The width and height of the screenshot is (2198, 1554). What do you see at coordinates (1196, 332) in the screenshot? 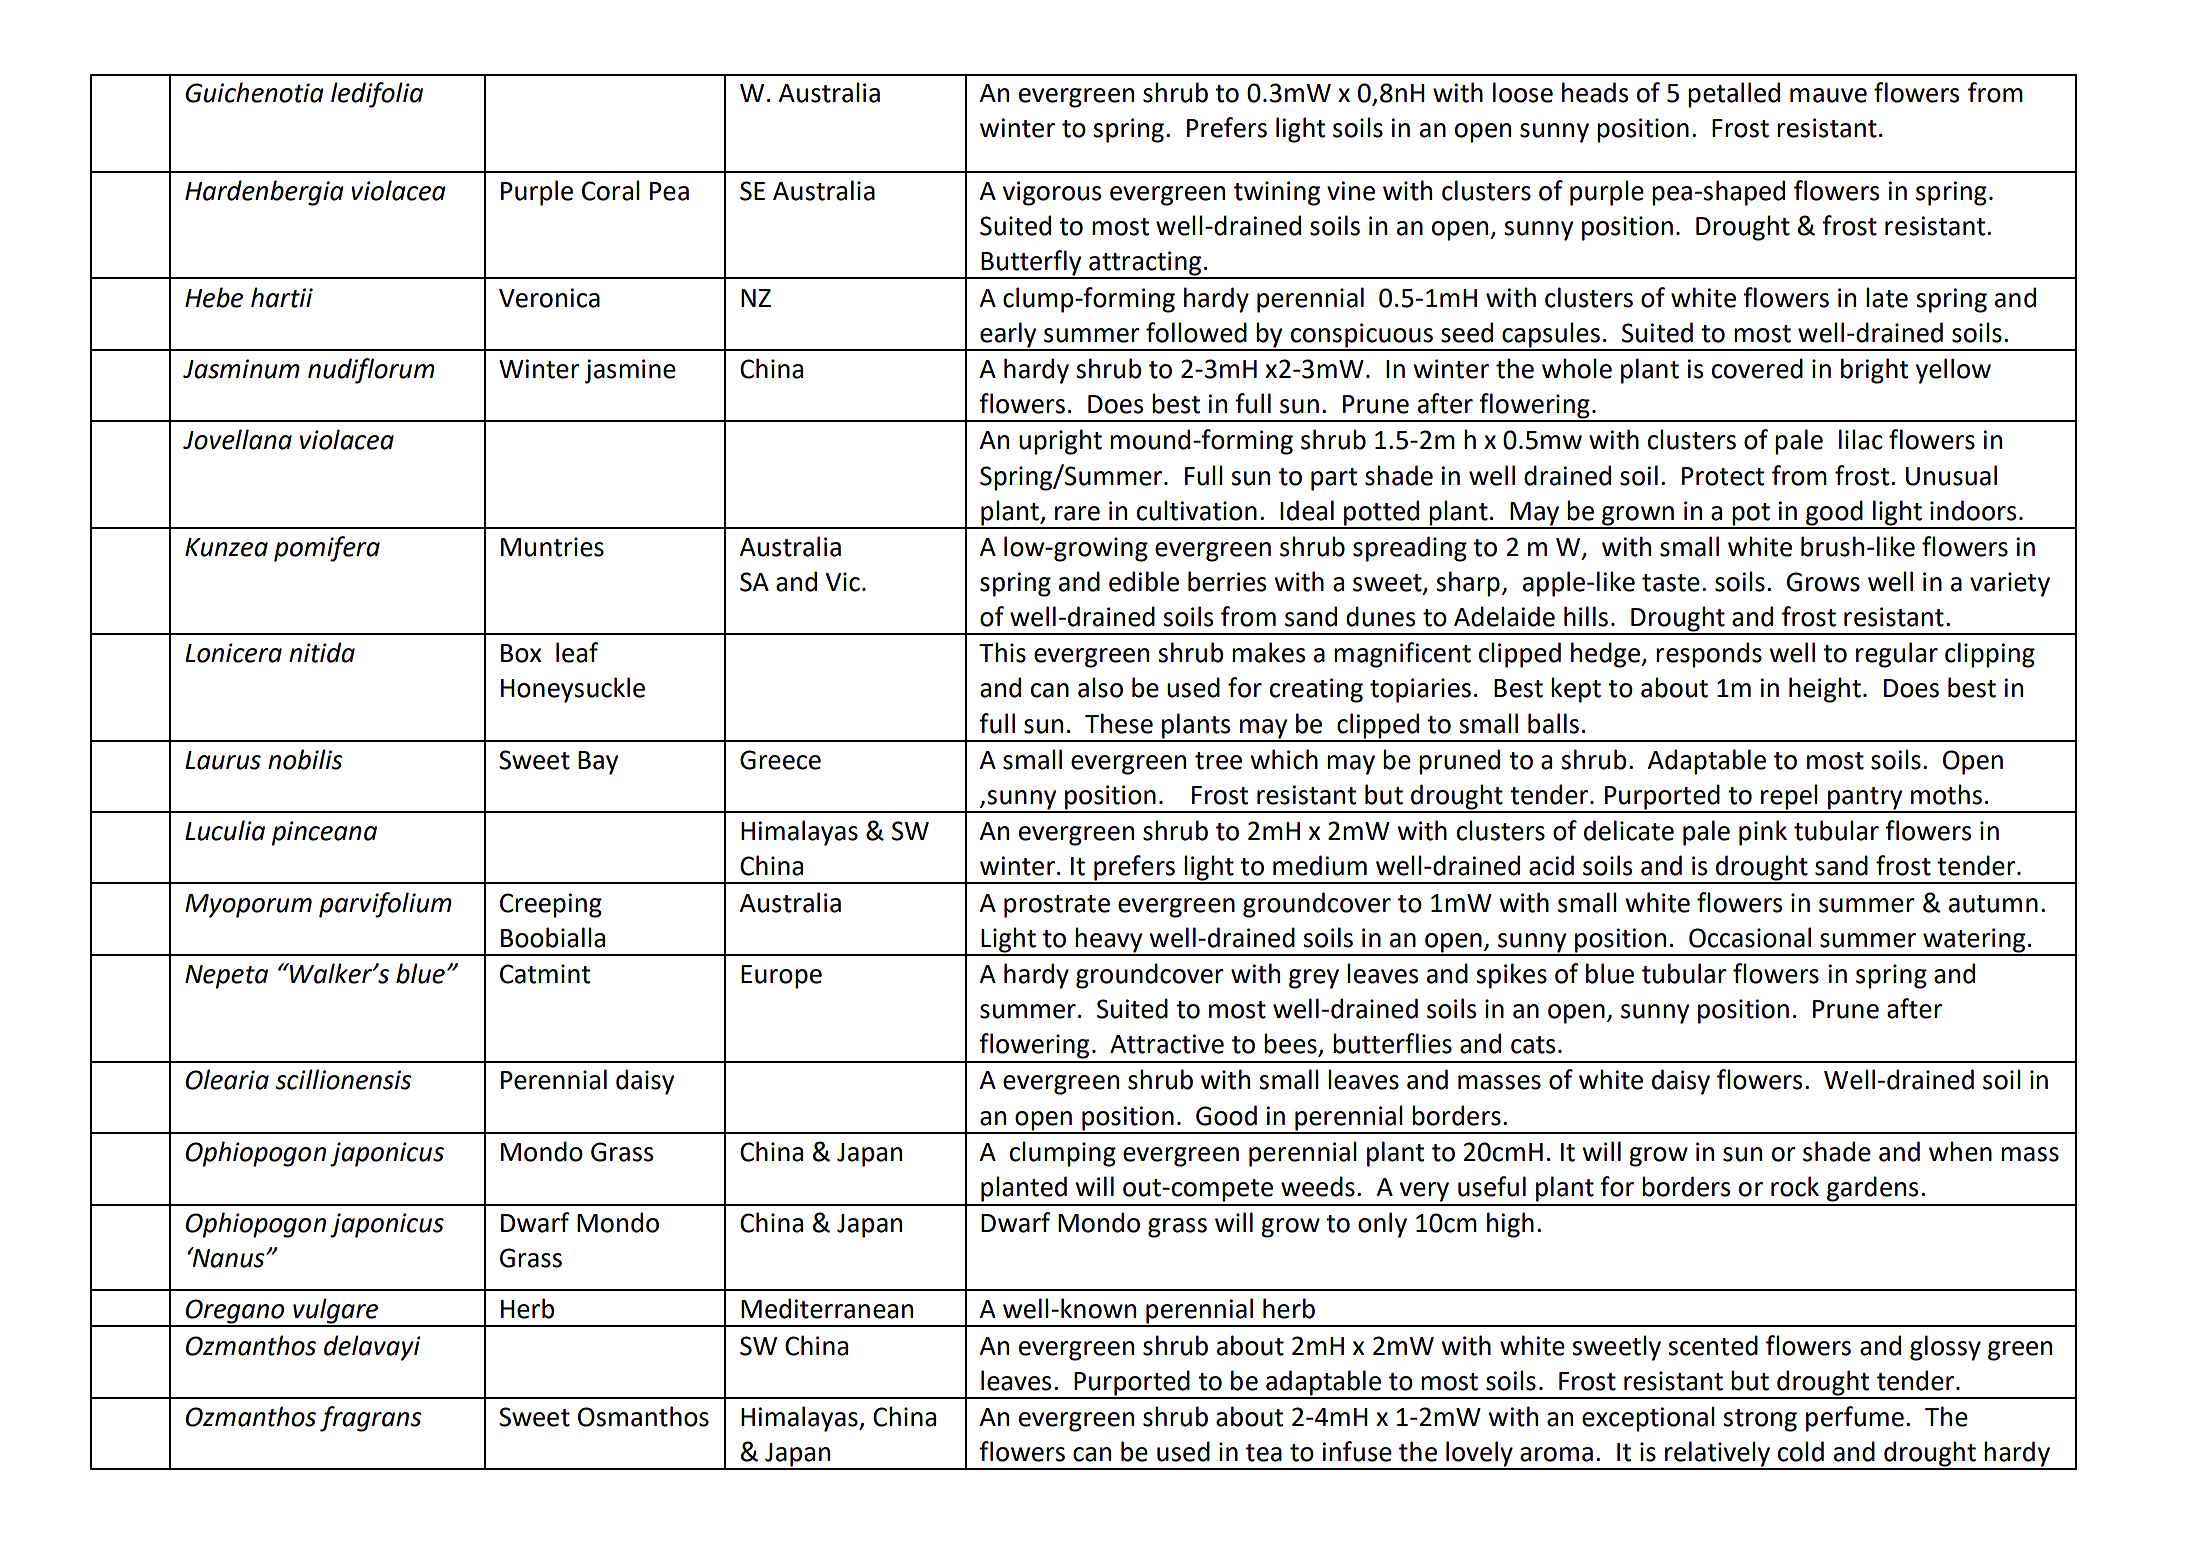
I see `followed` at bounding box center [1196, 332].
